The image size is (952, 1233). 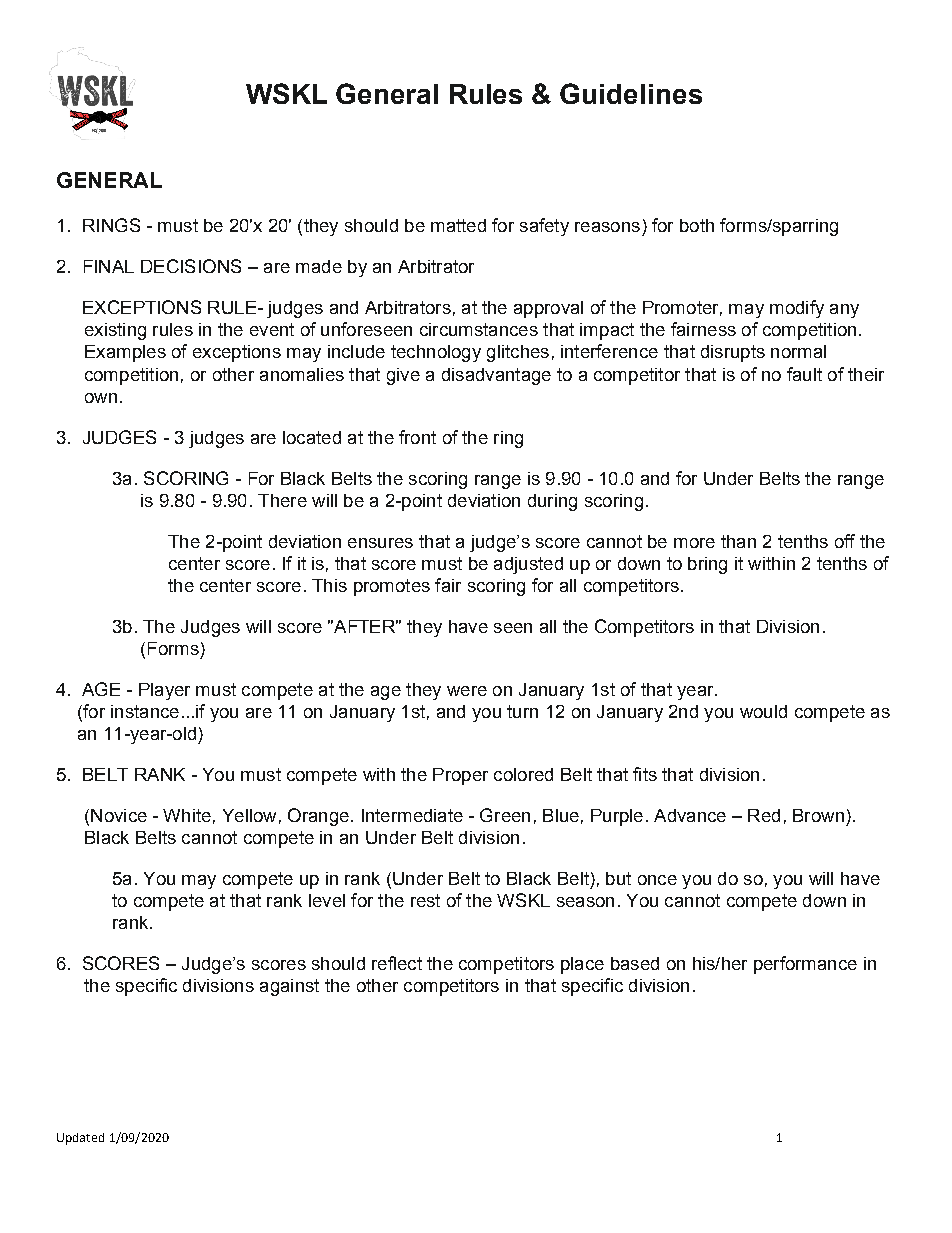 What do you see at coordinates (496, 376) in the page?
I see `disadvantage` at bounding box center [496, 376].
